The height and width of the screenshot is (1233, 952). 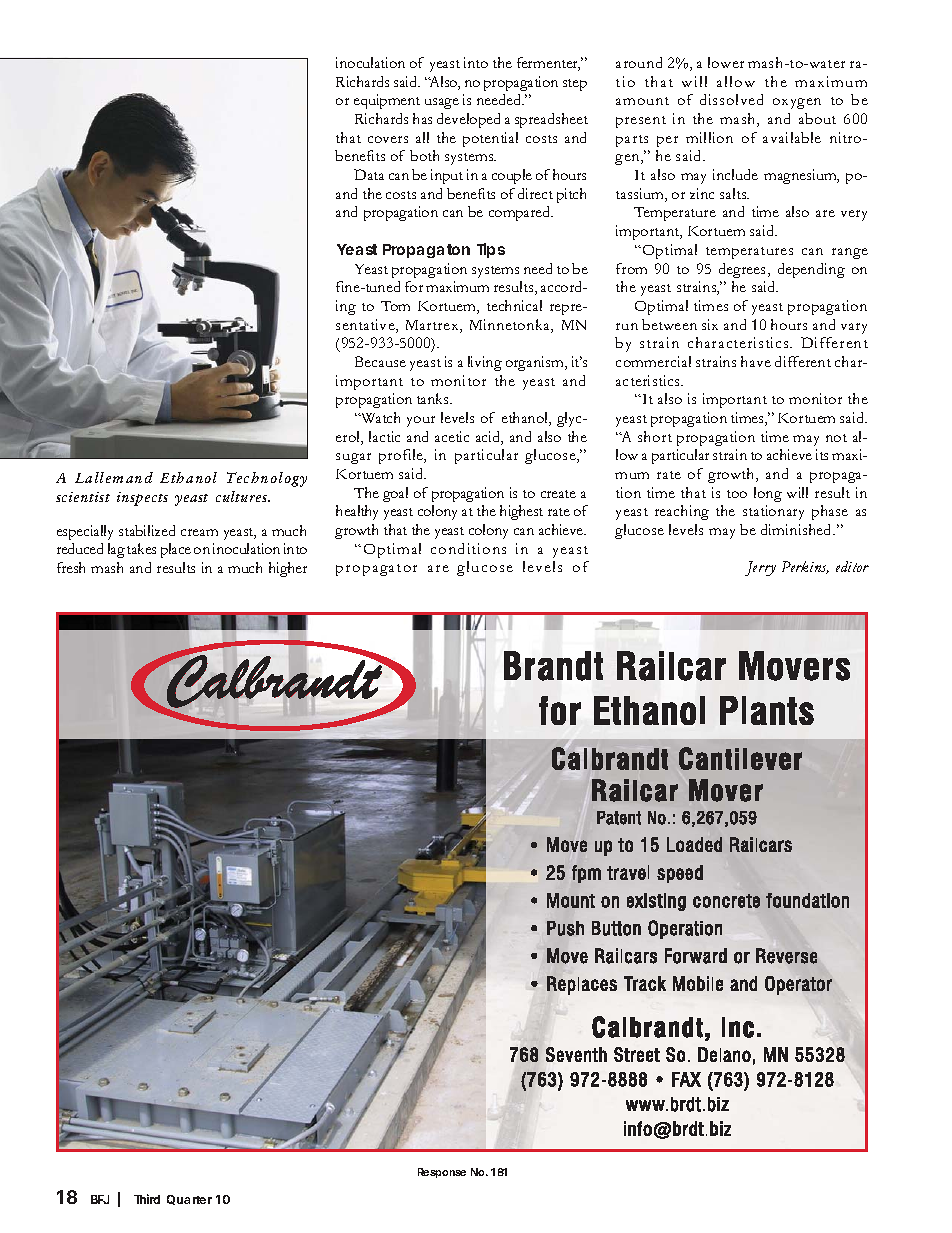 What do you see at coordinates (760, 568) in the screenshot?
I see `Jerry` at bounding box center [760, 568].
